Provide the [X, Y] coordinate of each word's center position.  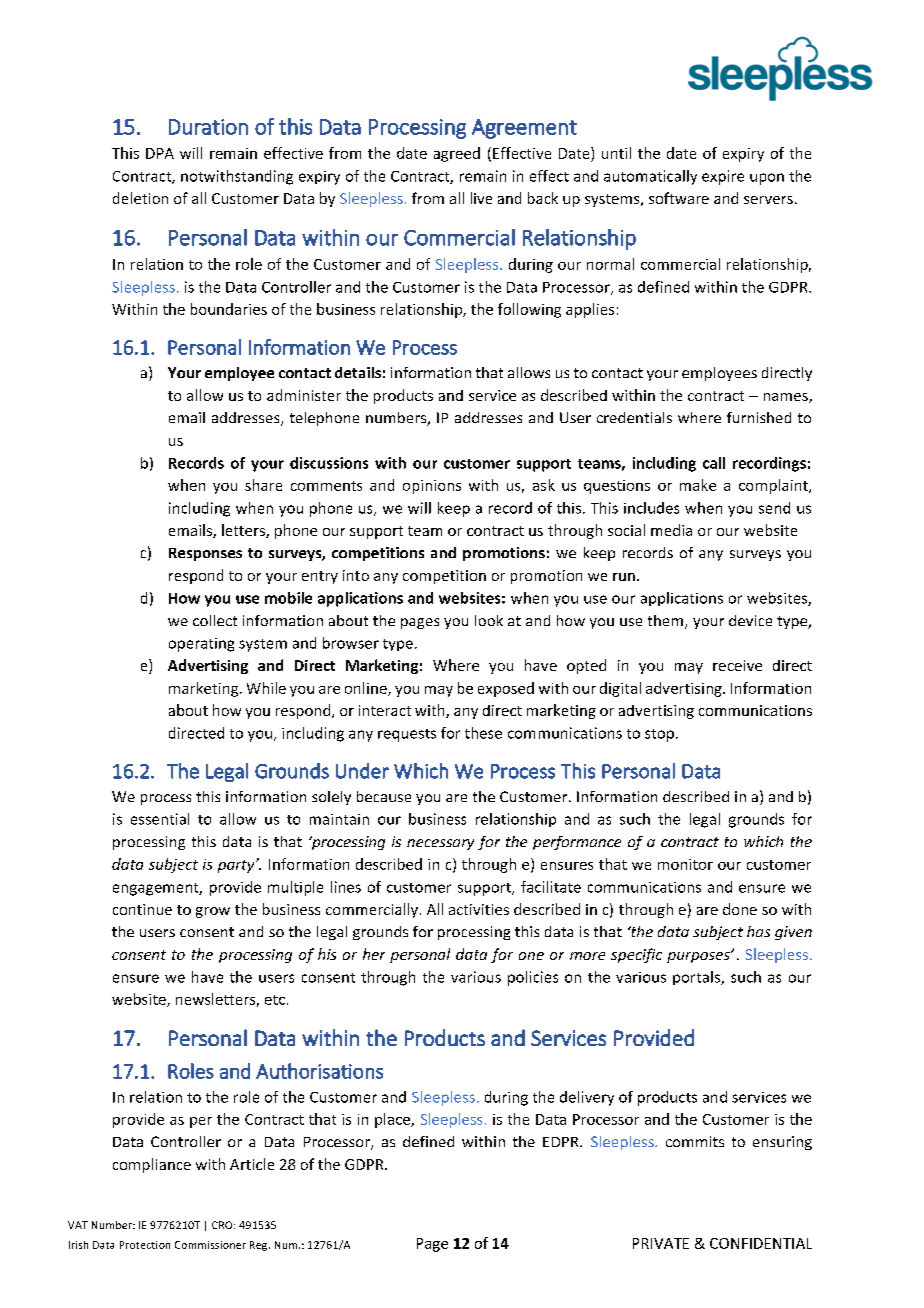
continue [142, 909]
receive [737, 665]
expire [723, 177]
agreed [457, 154]
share [263, 485]
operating [201, 645]
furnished [759, 417]
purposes [699, 957]
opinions [432, 487]
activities [479, 909]
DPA [160, 153]
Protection [145, 1245]
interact [385, 710]
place [393, 1120]
